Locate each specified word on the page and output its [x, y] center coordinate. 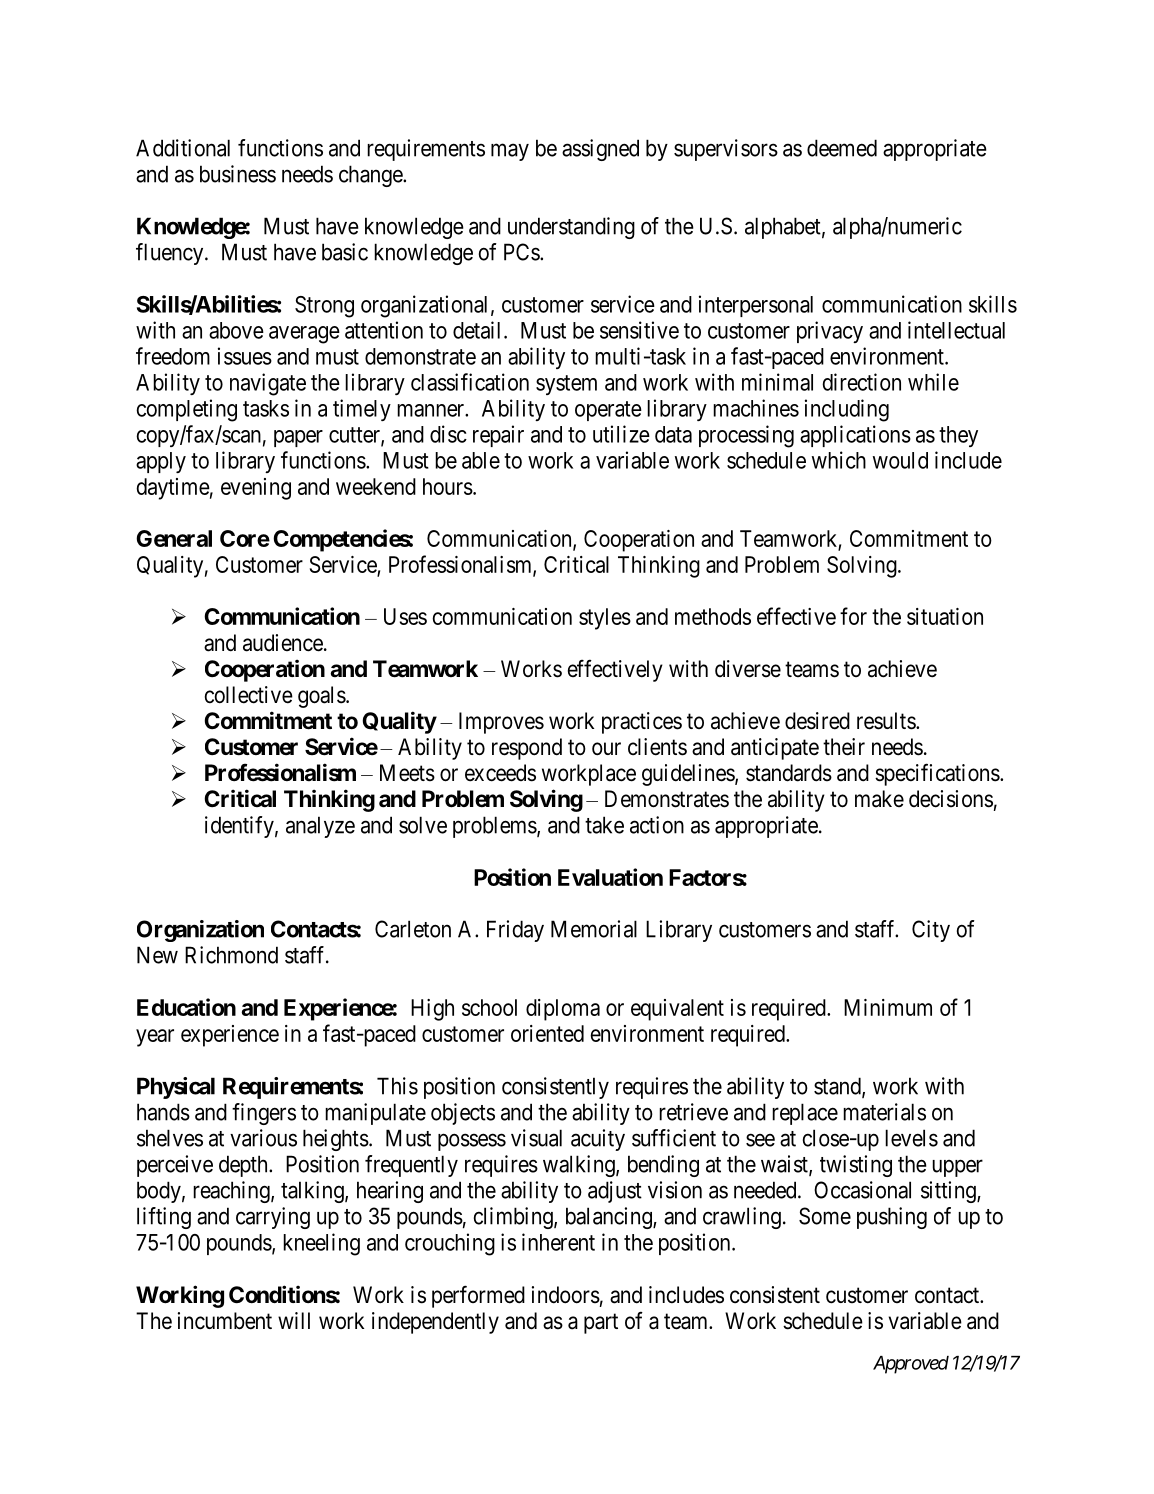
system [566, 385]
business [238, 174]
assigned [600, 150]
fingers [264, 1114]
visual [536, 1138]
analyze [320, 827]
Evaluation [610, 877]
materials [884, 1112]
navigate [268, 384]
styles [605, 619]
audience [283, 643]
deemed [842, 148]
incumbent [225, 1321]
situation [945, 616]
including [847, 410]
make [879, 799]
